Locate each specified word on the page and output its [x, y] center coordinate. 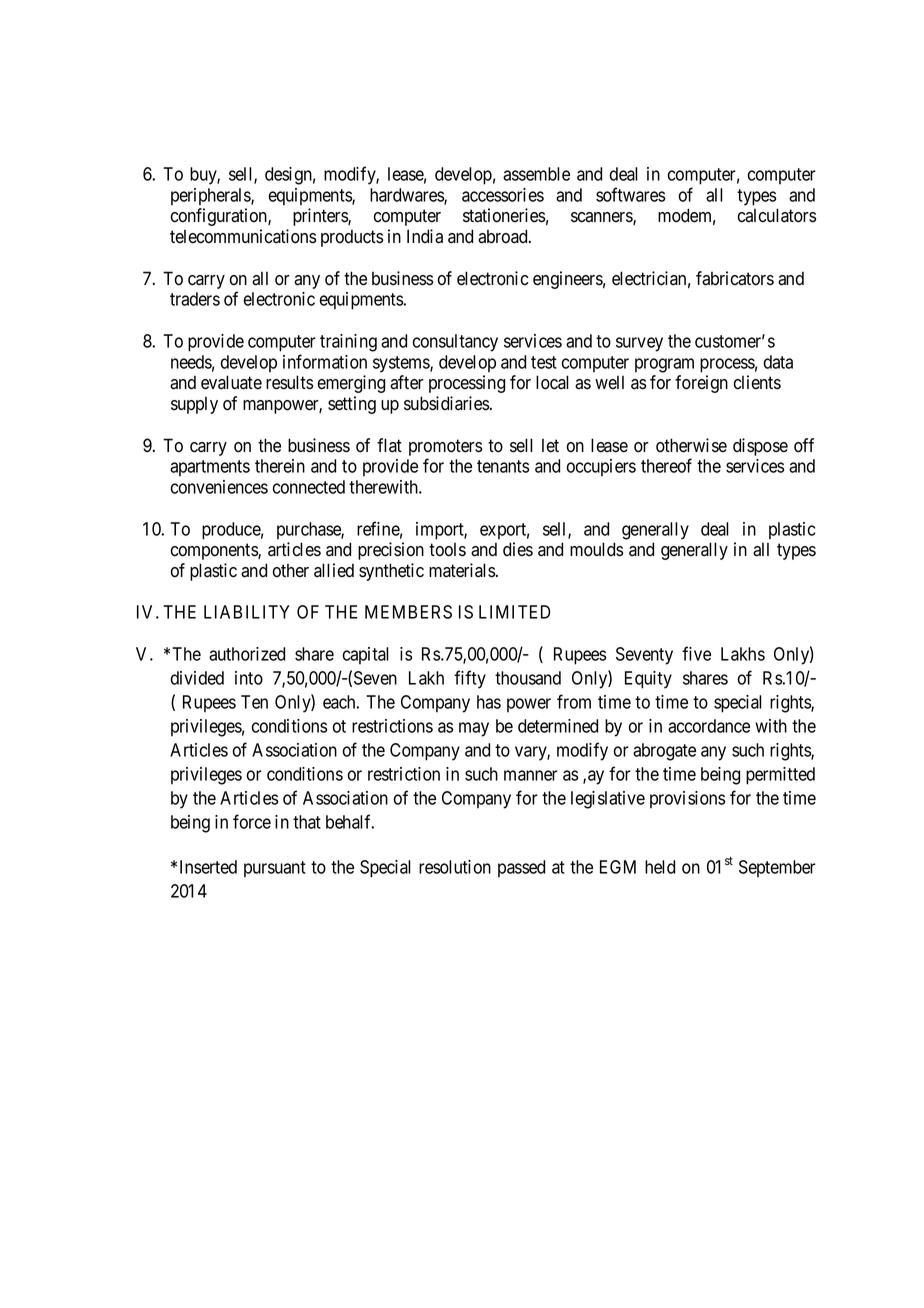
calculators [776, 215]
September [777, 868]
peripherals [211, 196]
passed [521, 868]
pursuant [275, 869]
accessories [503, 195]
